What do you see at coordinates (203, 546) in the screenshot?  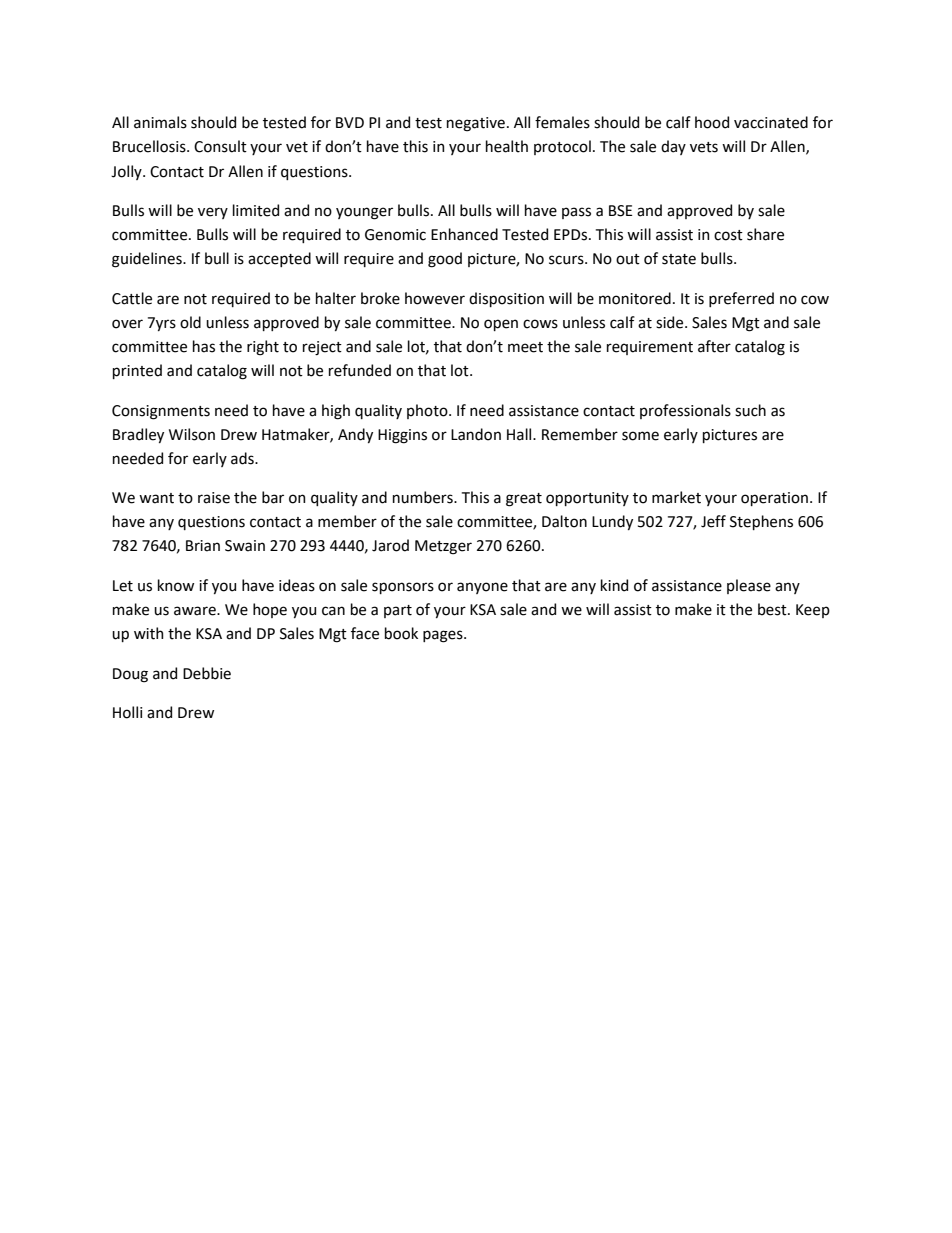 I see `Brian` at bounding box center [203, 546].
